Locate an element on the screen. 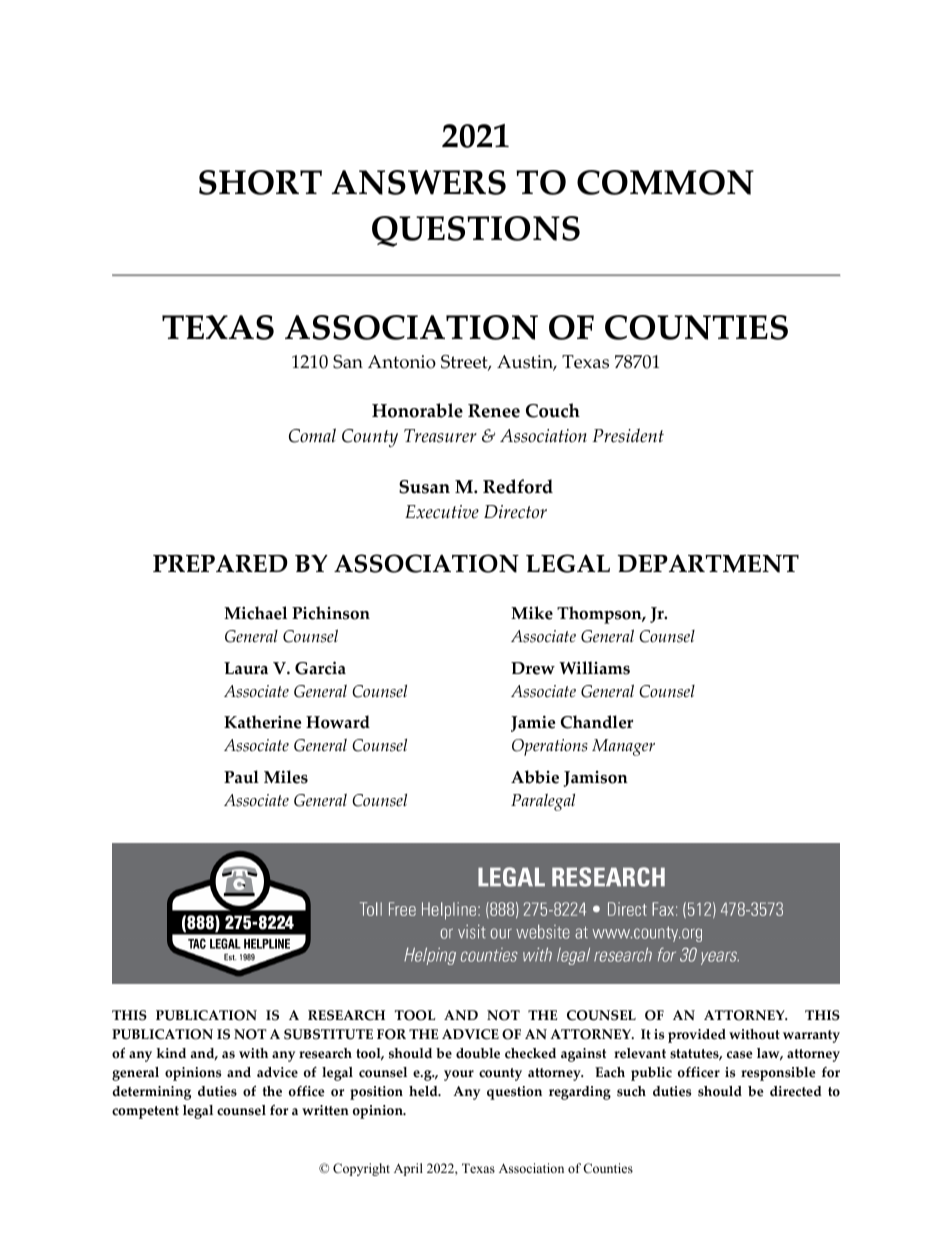  SHORT is located at coordinates (260, 182).
